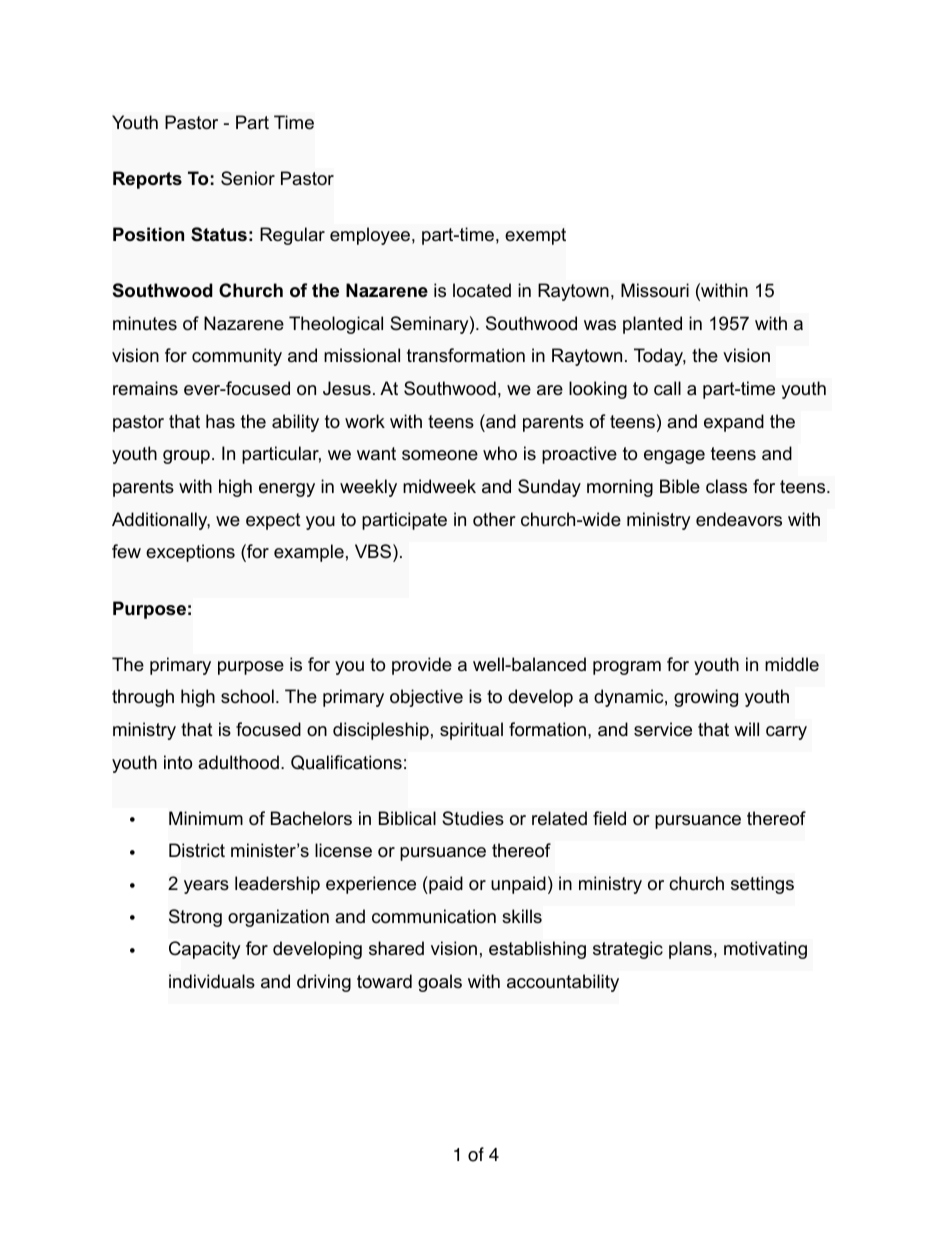 The image size is (952, 1233). Describe the element at coordinates (205, 950) in the document. I see `Capacity` at that location.
